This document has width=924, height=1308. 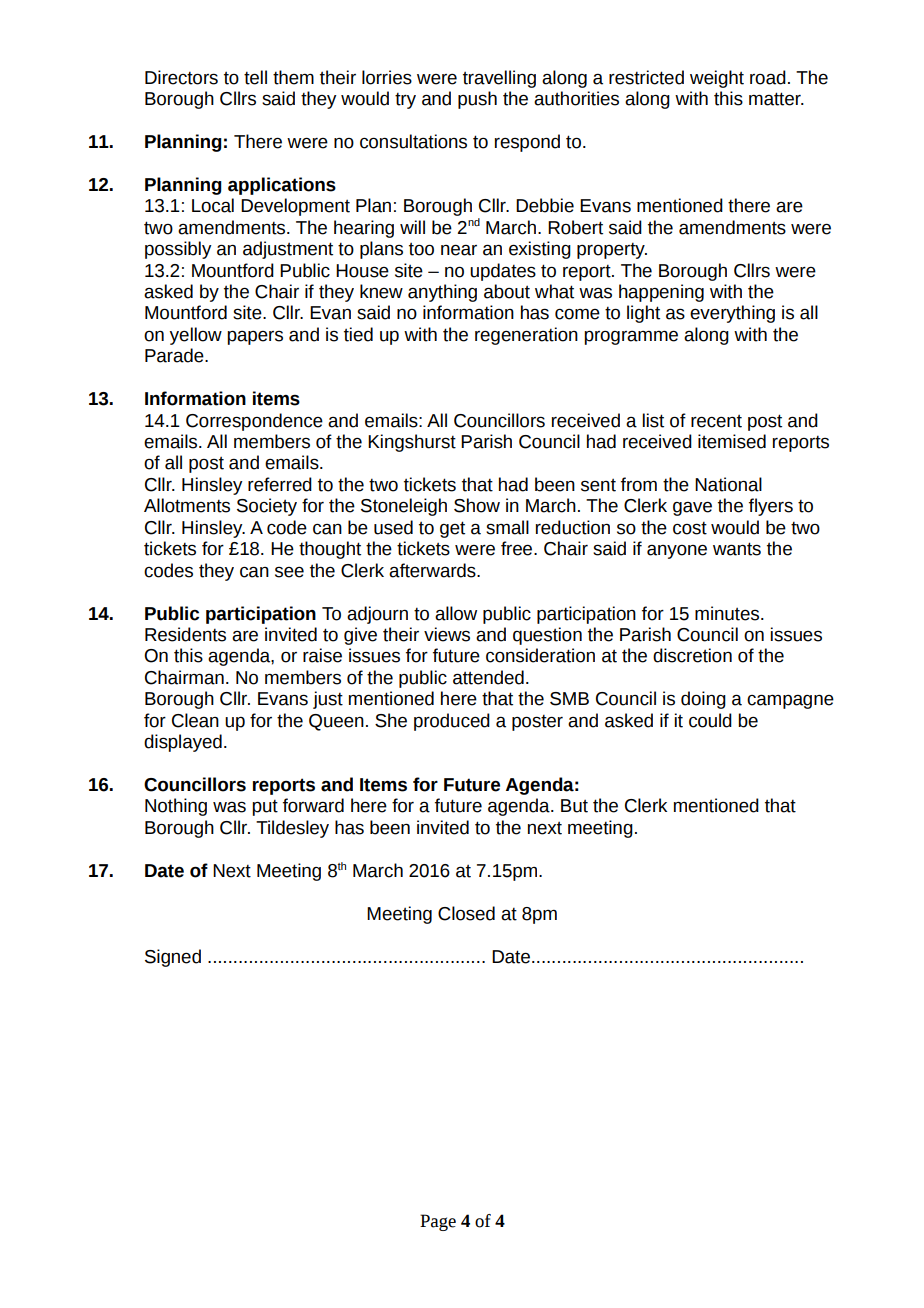 I want to click on discretion, so click(x=692, y=655).
